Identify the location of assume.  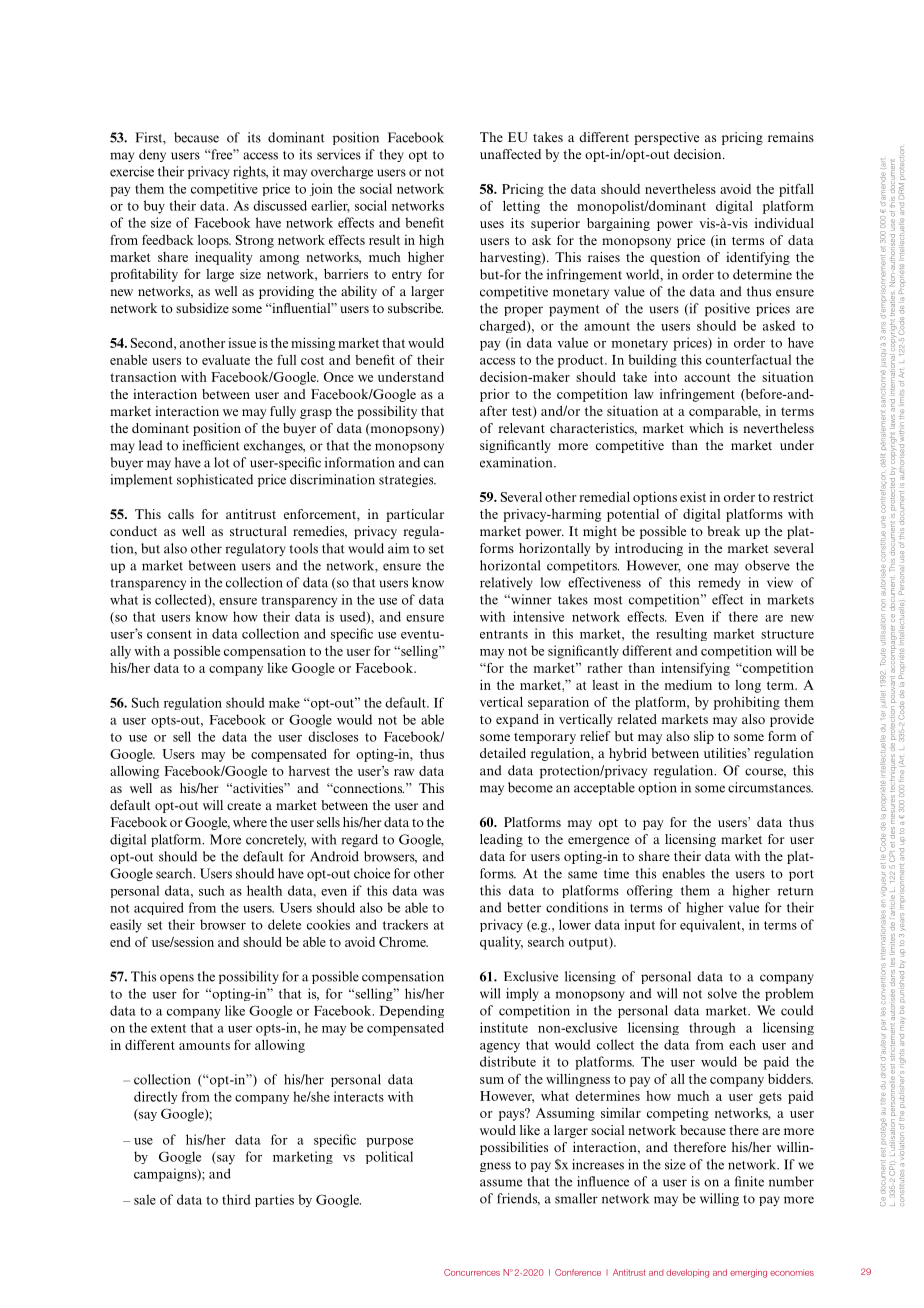
(501, 1183).
